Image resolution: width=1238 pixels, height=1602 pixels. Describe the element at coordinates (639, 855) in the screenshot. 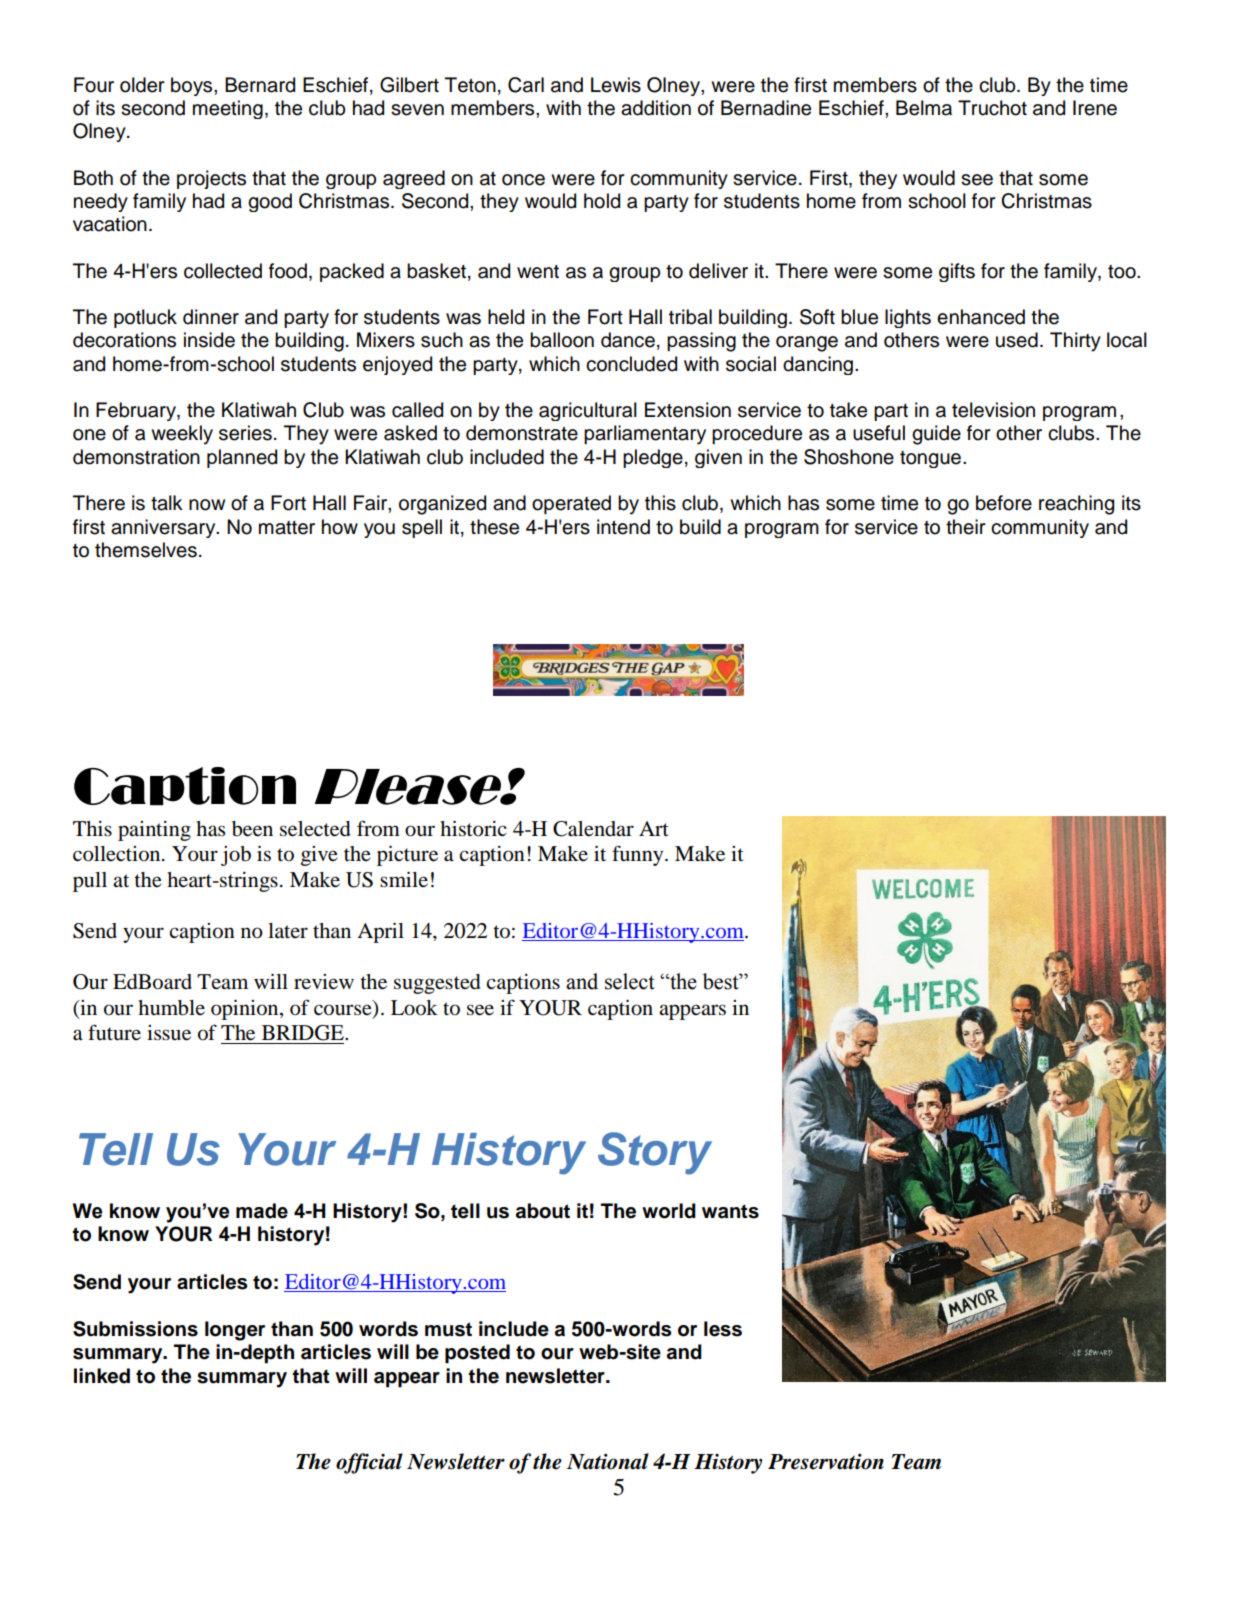

I see `funny` at that location.
